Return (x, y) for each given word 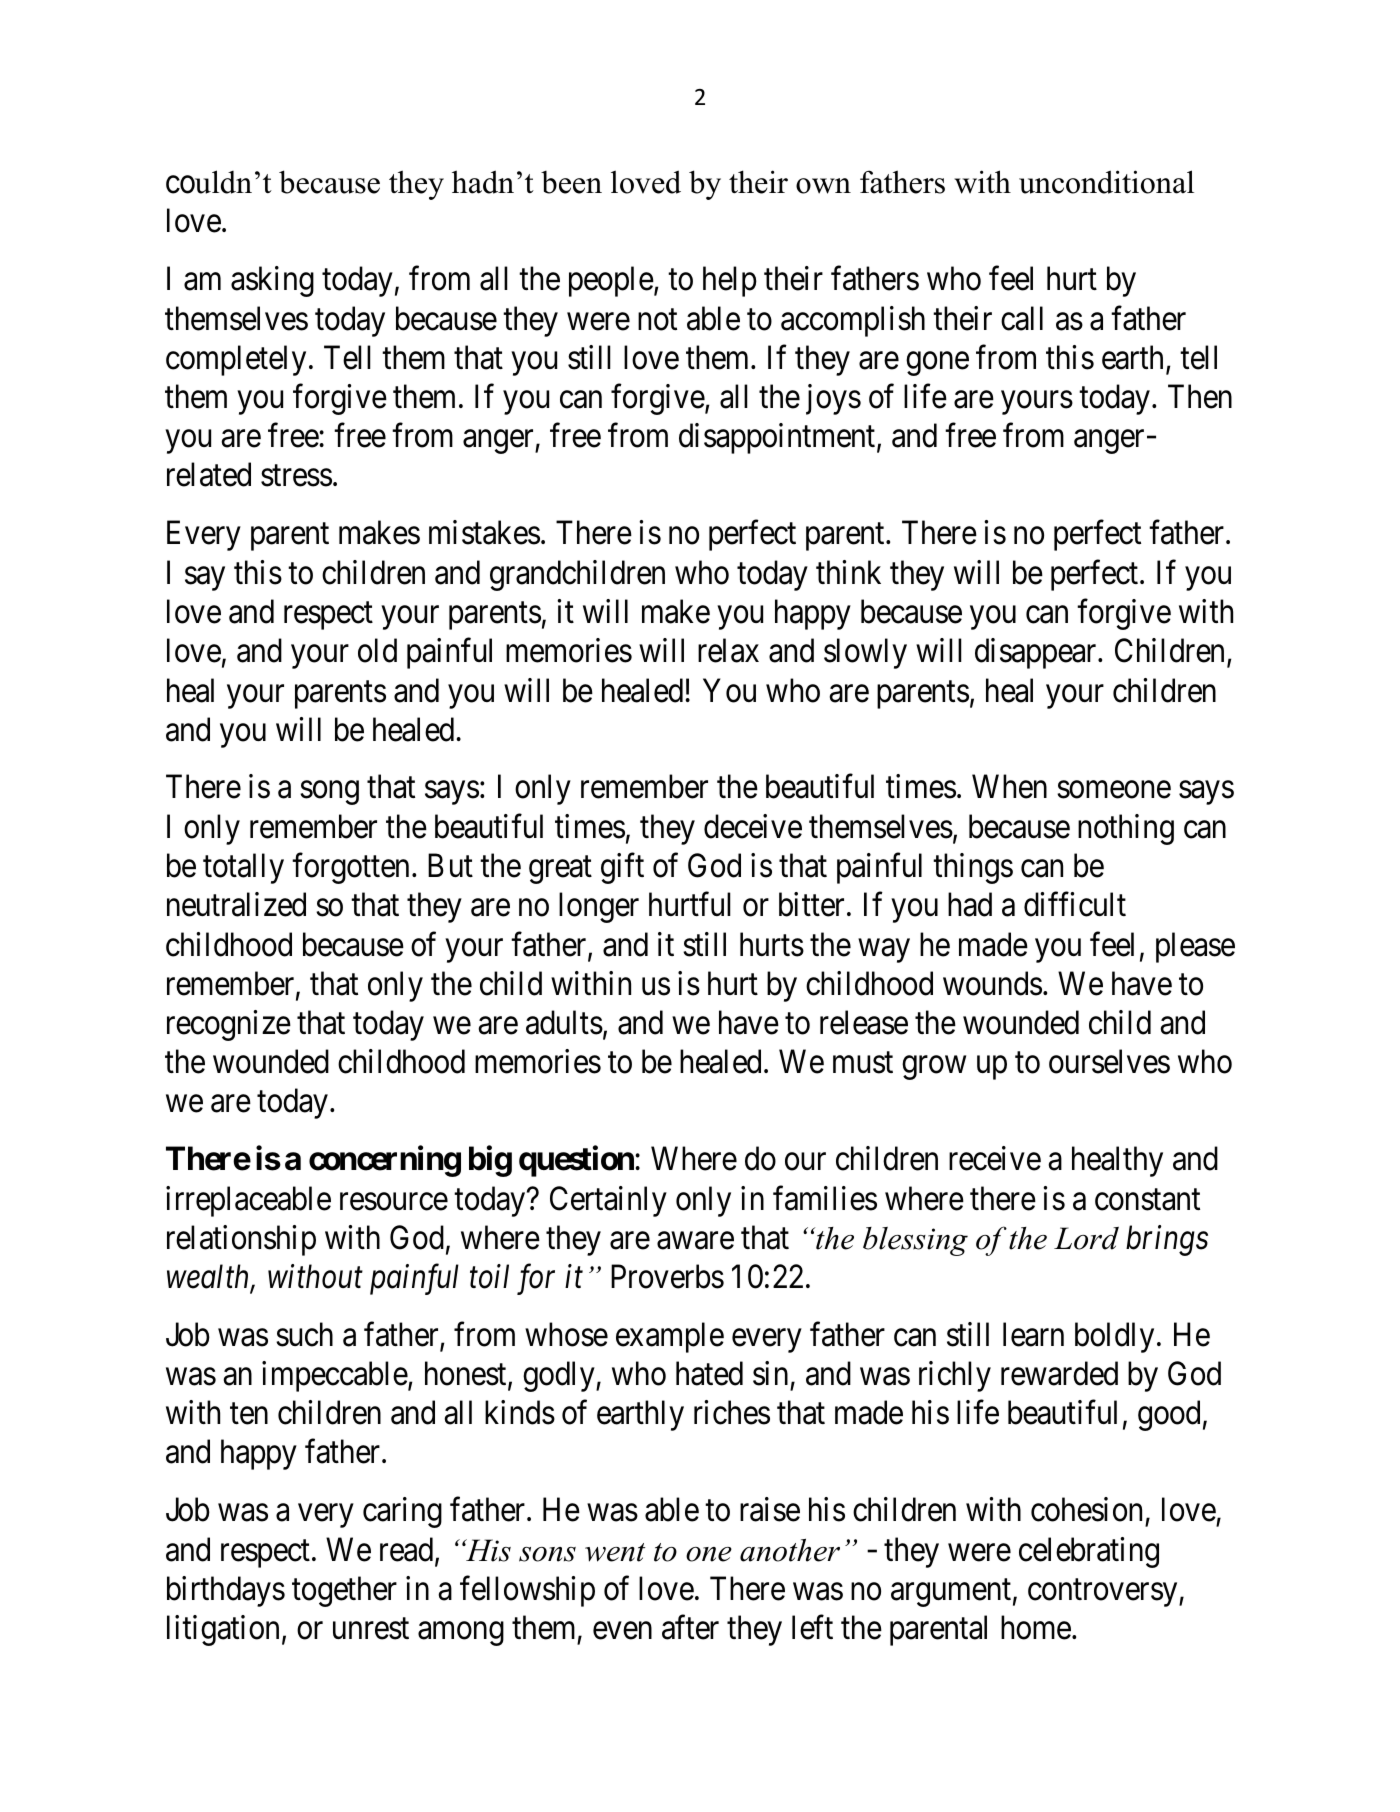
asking (272, 281)
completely (236, 360)
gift (622, 868)
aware (695, 1241)
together (344, 1591)
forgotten (350, 868)
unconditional (1106, 182)
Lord (1086, 1238)
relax (728, 650)
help (730, 281)
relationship (241, 1240)
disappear (1037, 653)
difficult (1075, 904)
